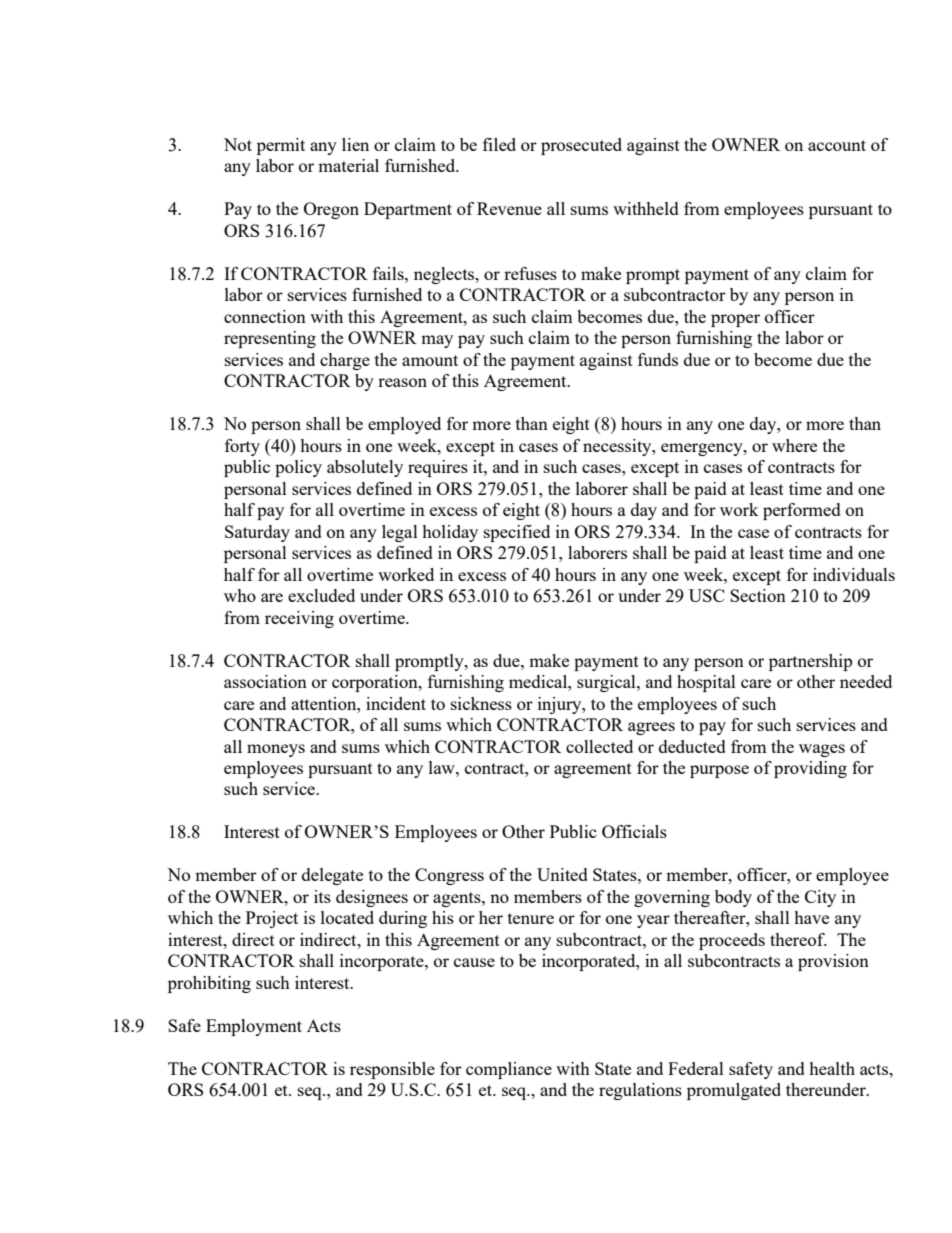 This page has width=952, height=1233. I want to click on compliance, so click(509, 1070).
